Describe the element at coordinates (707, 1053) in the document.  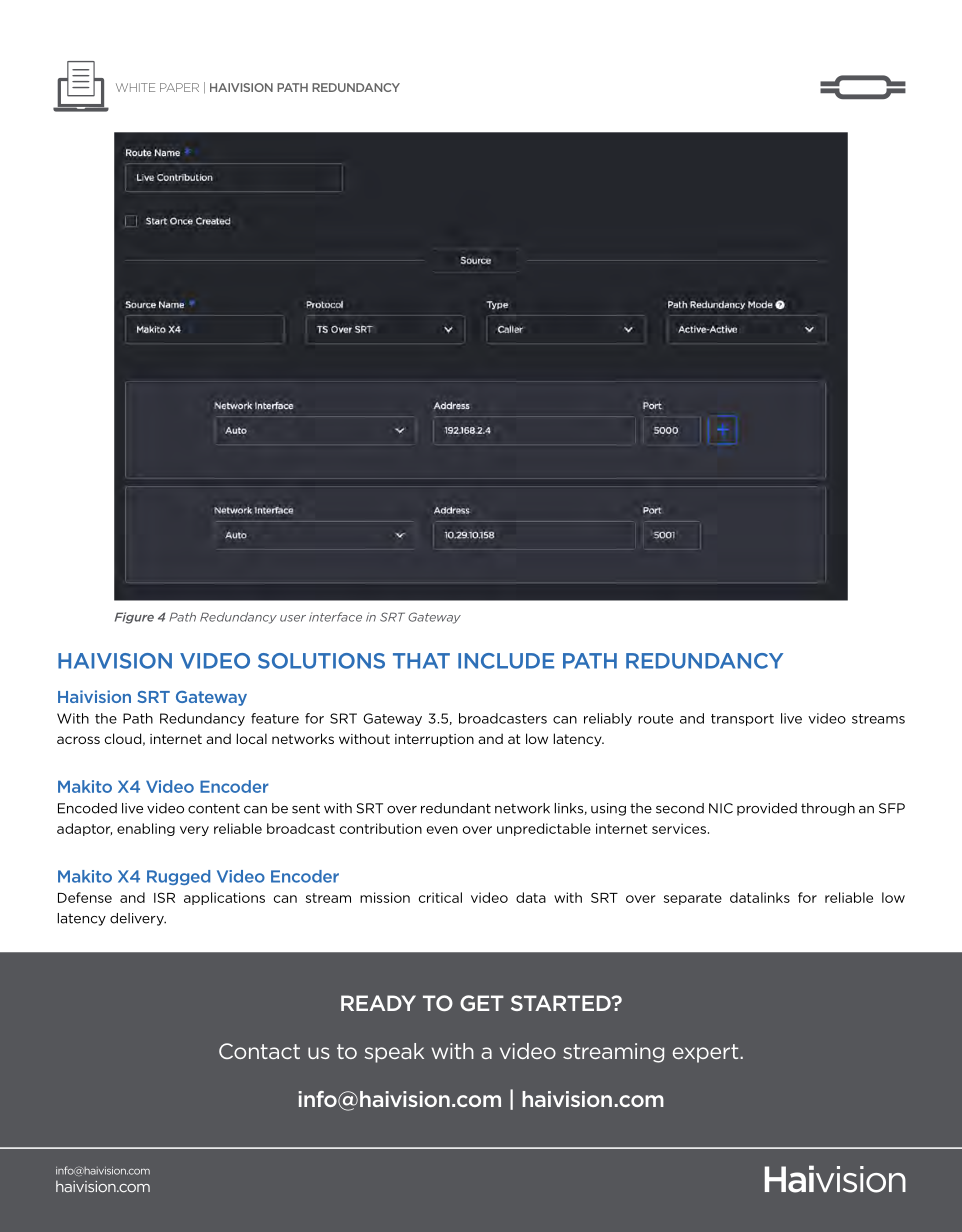
I see `expert` at that location.
